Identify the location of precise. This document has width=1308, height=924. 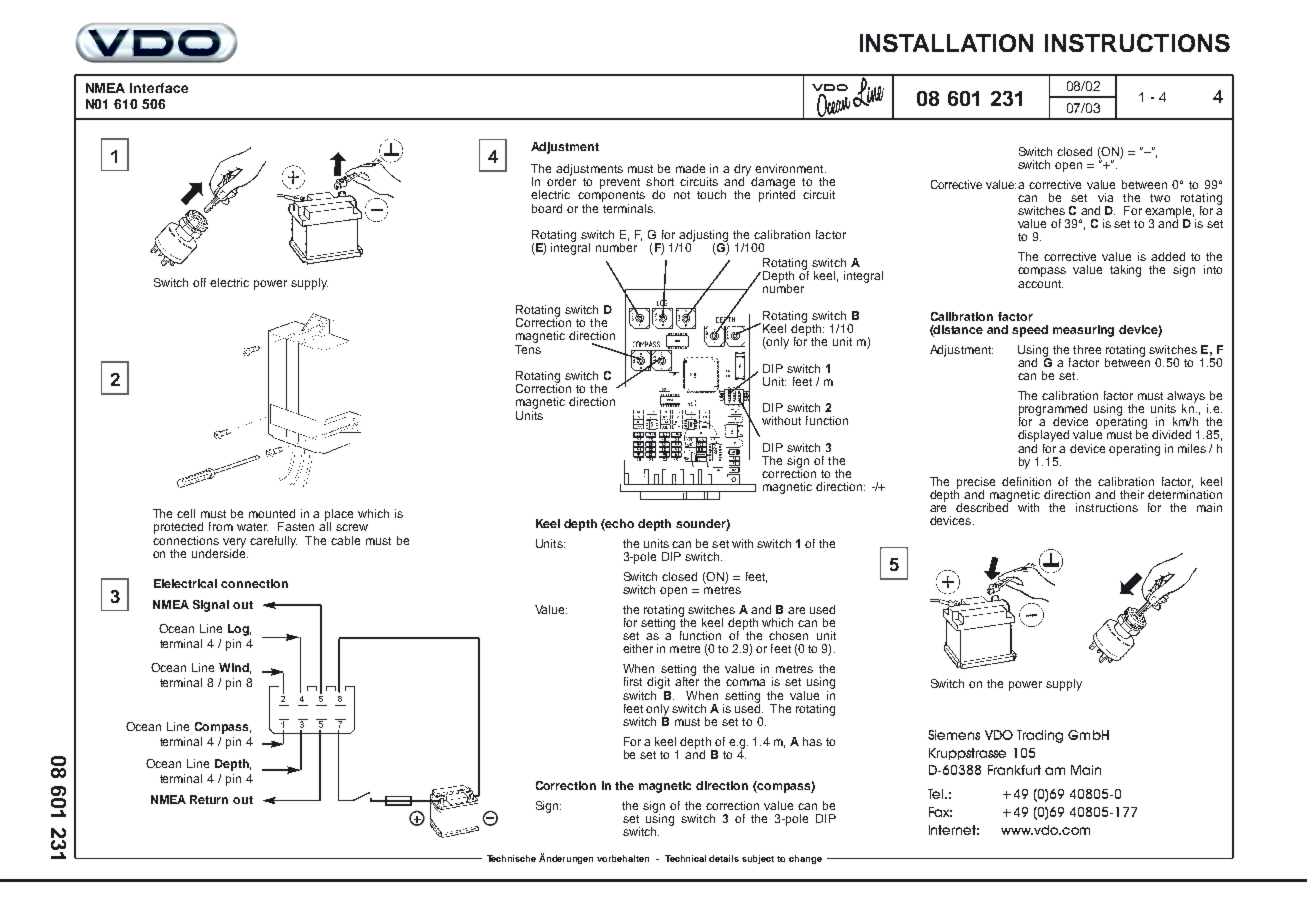
(976, 484).
